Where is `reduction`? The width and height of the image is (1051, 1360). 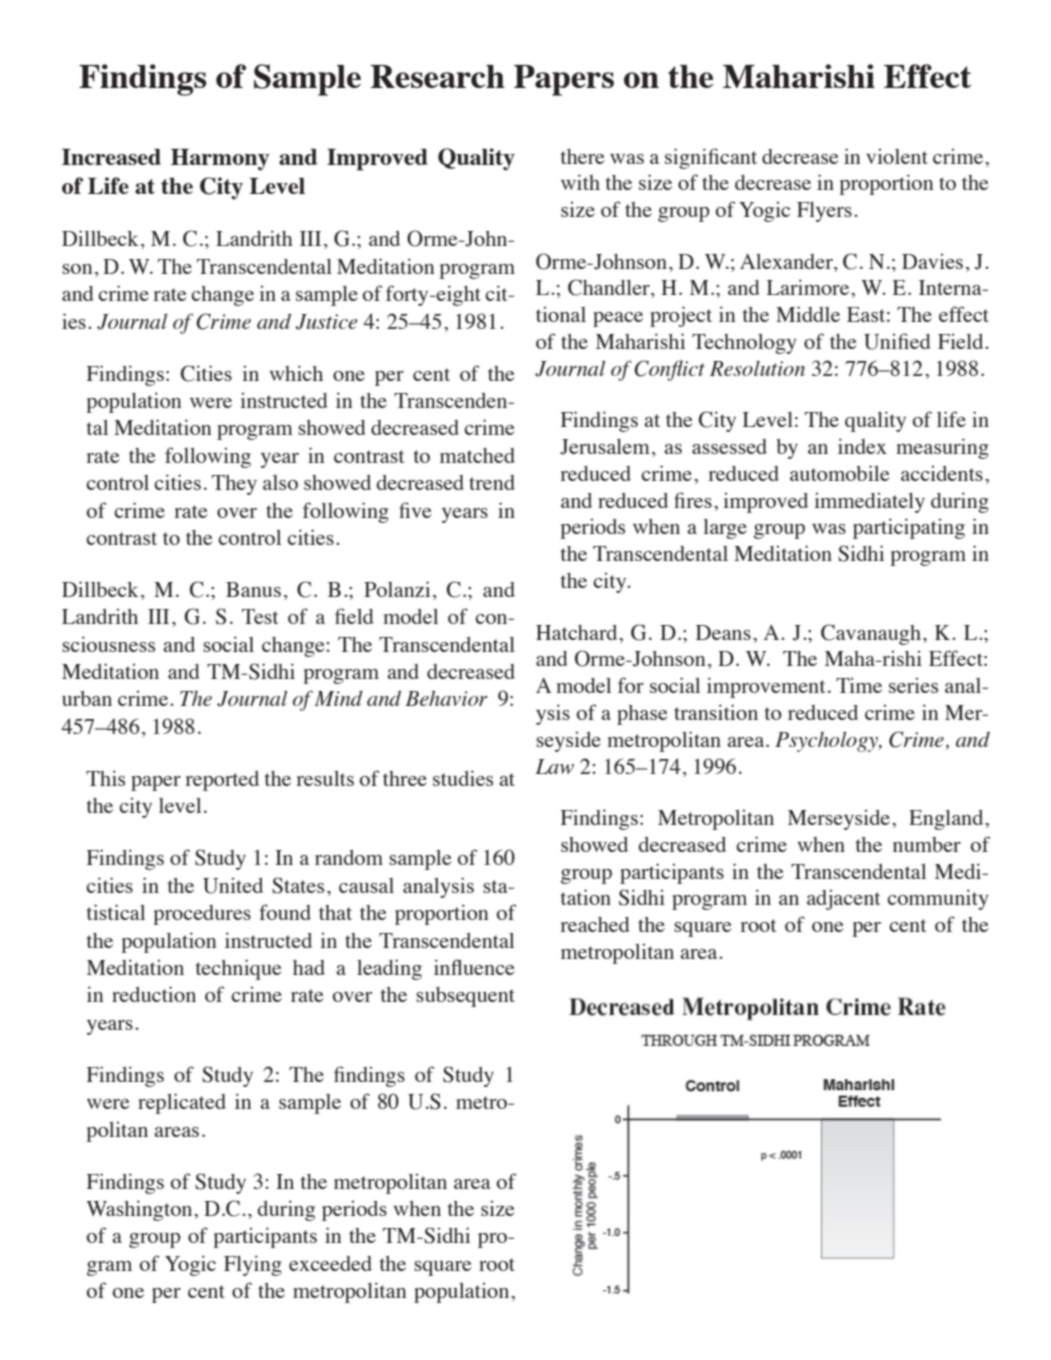
reduction is located at coordinates (154, 994).
